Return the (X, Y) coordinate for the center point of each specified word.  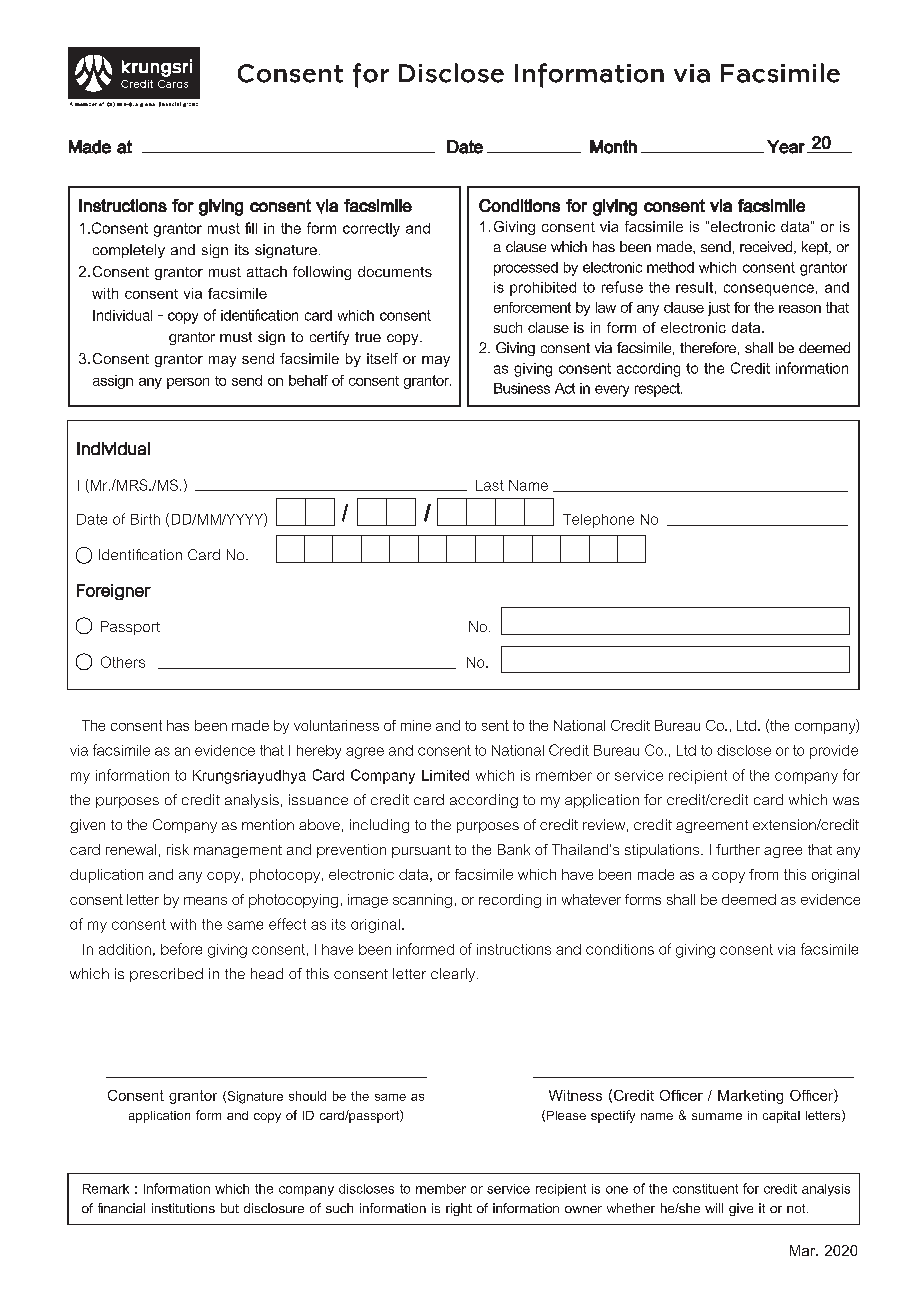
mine (416, 725)
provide (834, 752)
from (763, 874)
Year (786, 147)
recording (510, 901)
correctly (371, 230)
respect (658, 390)
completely (129, 251)
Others (123, 662)
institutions (183, 1208)
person (188, 383)
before (181, 949)
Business (522, 388)
